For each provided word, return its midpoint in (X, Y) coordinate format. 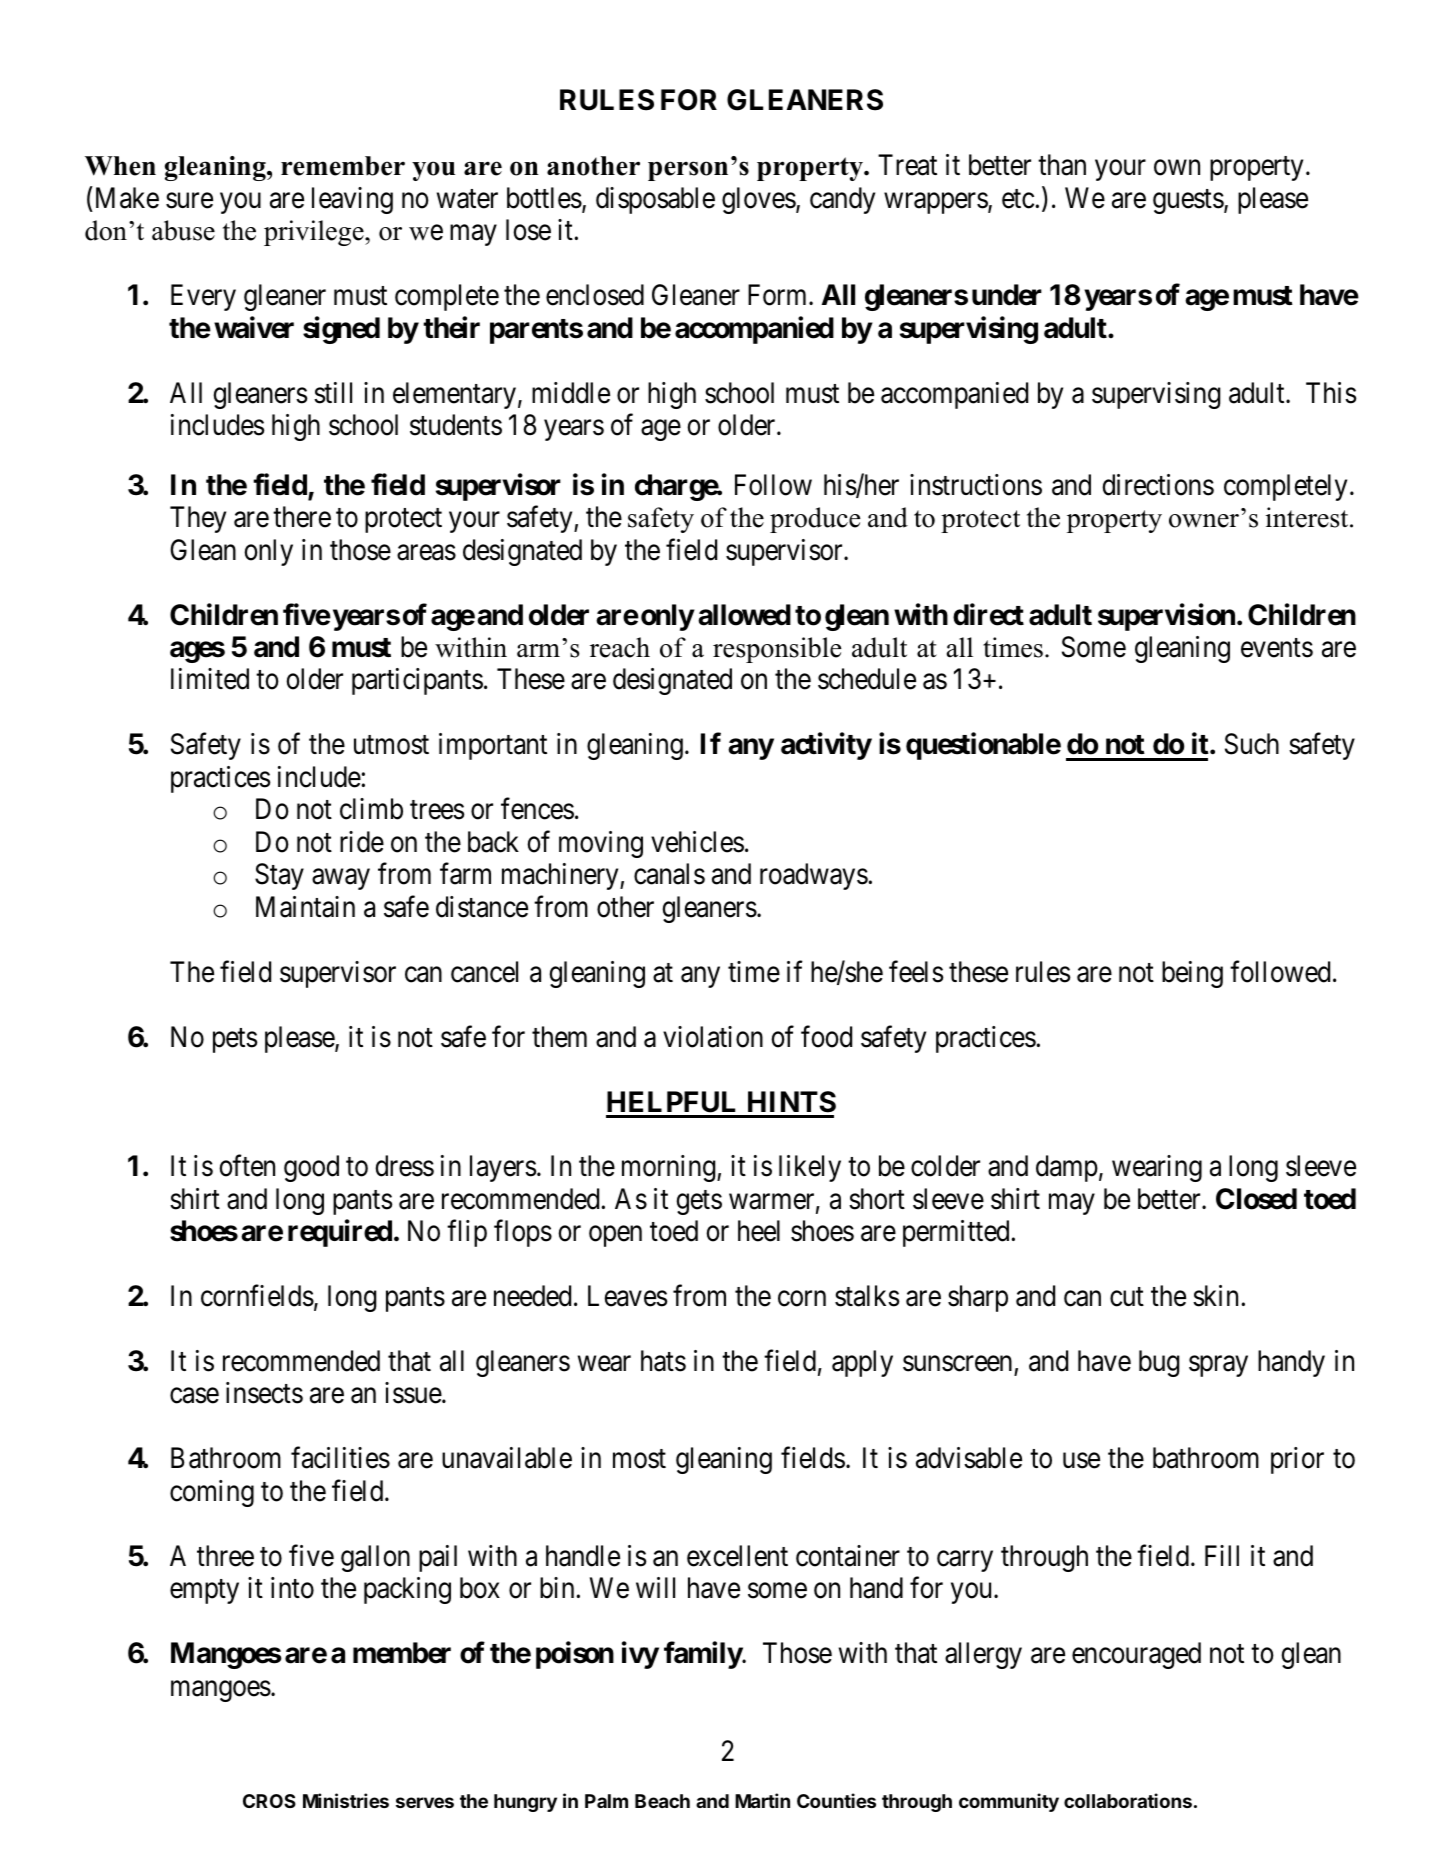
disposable (655, 200)
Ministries (346, 1800)
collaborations (1128, 1800)
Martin (762, 1800)
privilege (315, 233)
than (1062, 165)
